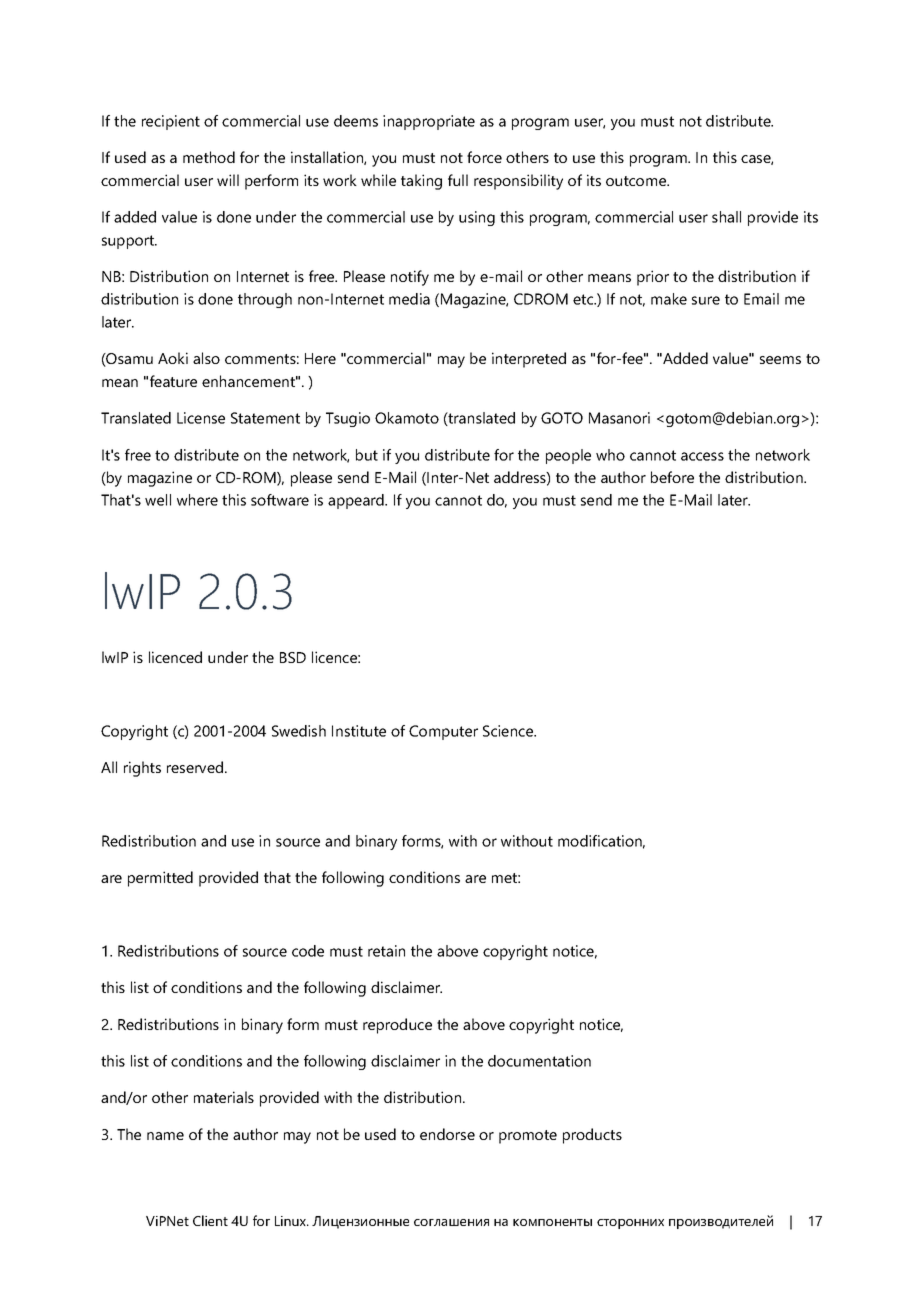 The height and width of the screenshot is (1307, 924). What do you see at coordinates (592, 1136) in the screenshot?
I see `products` at bounding box center [592, 1136].
